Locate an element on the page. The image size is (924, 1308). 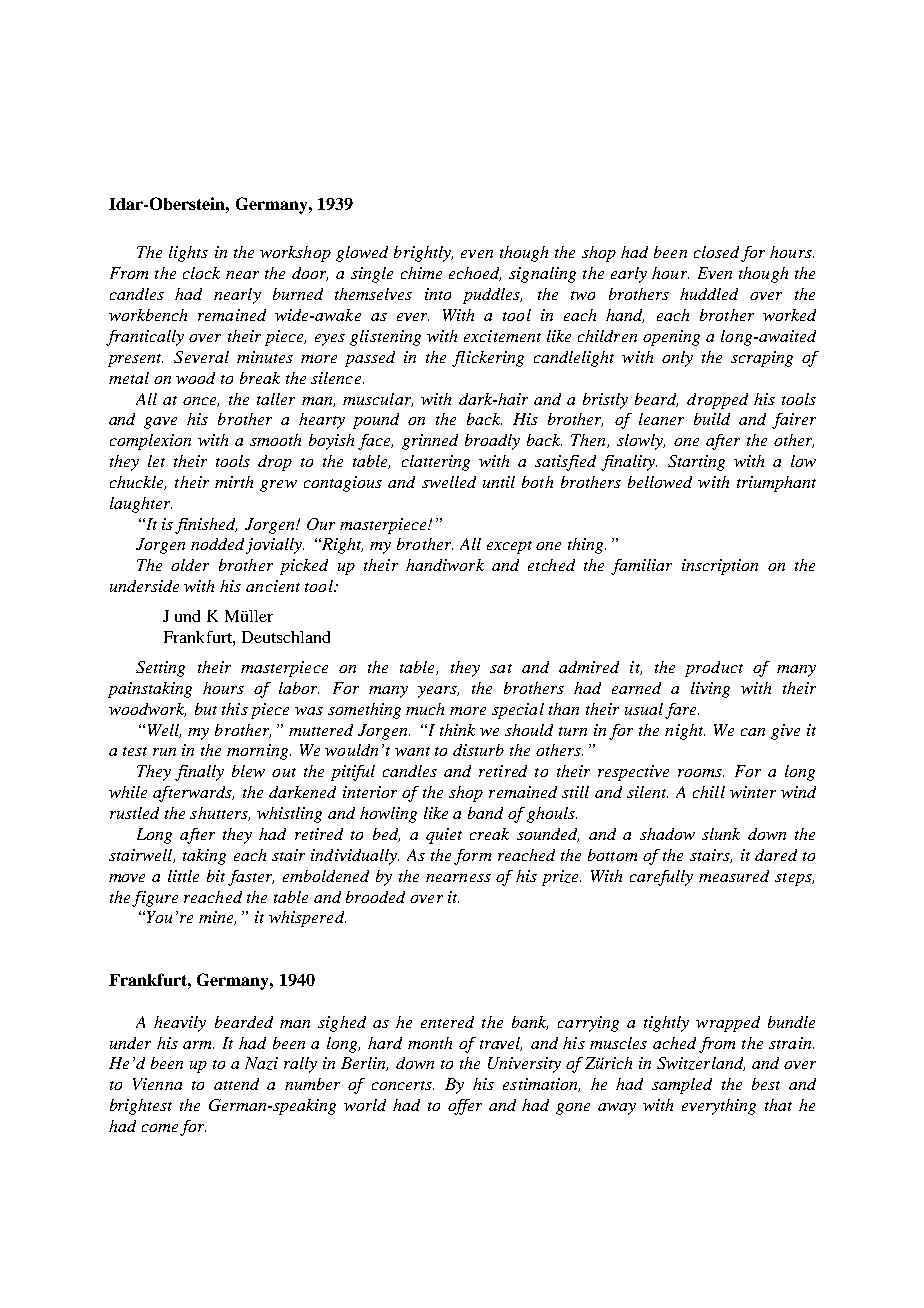
echoed is located at coordinates (475, 274).
